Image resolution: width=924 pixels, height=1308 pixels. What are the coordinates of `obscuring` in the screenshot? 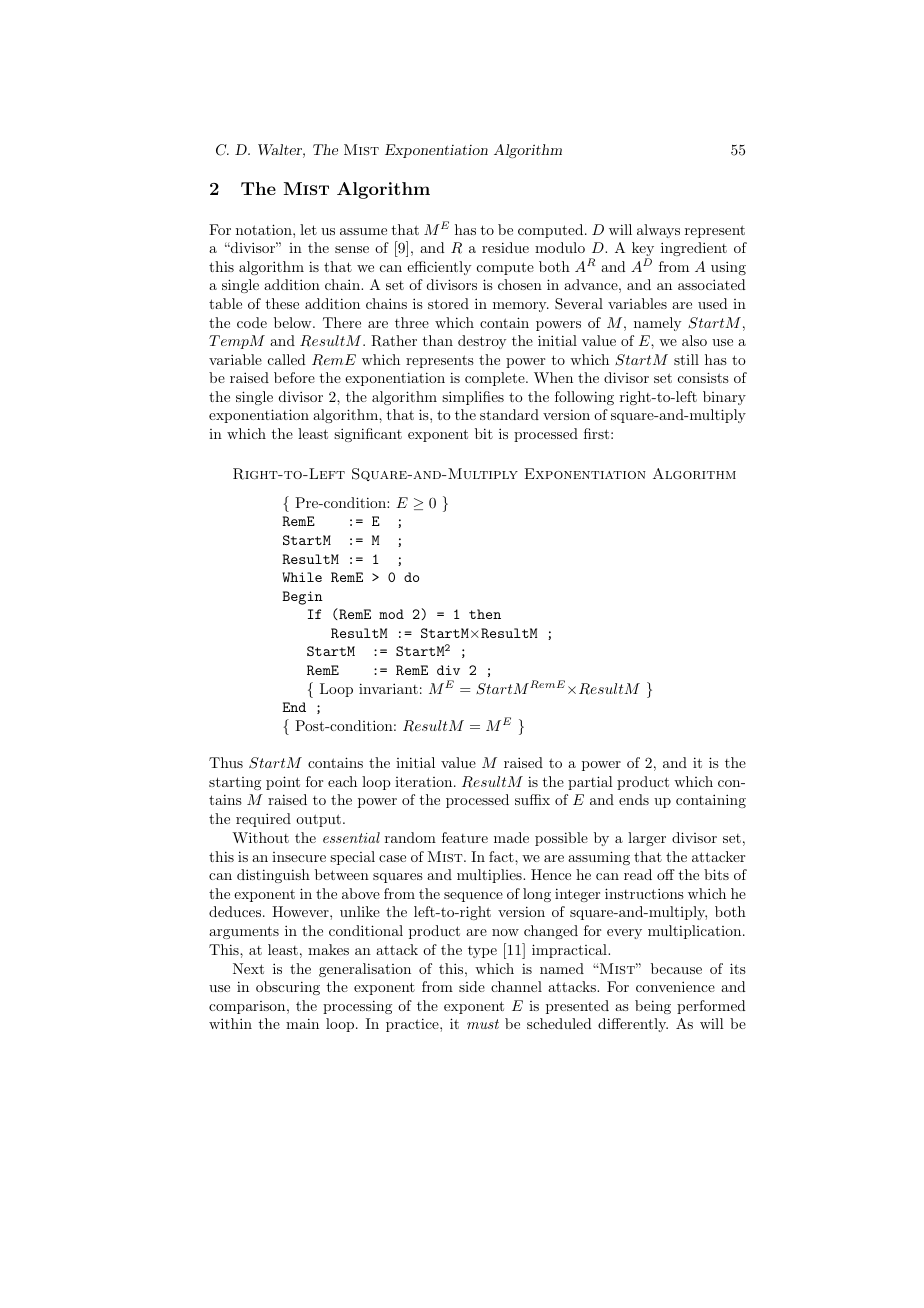 It's located at (288, 988).
